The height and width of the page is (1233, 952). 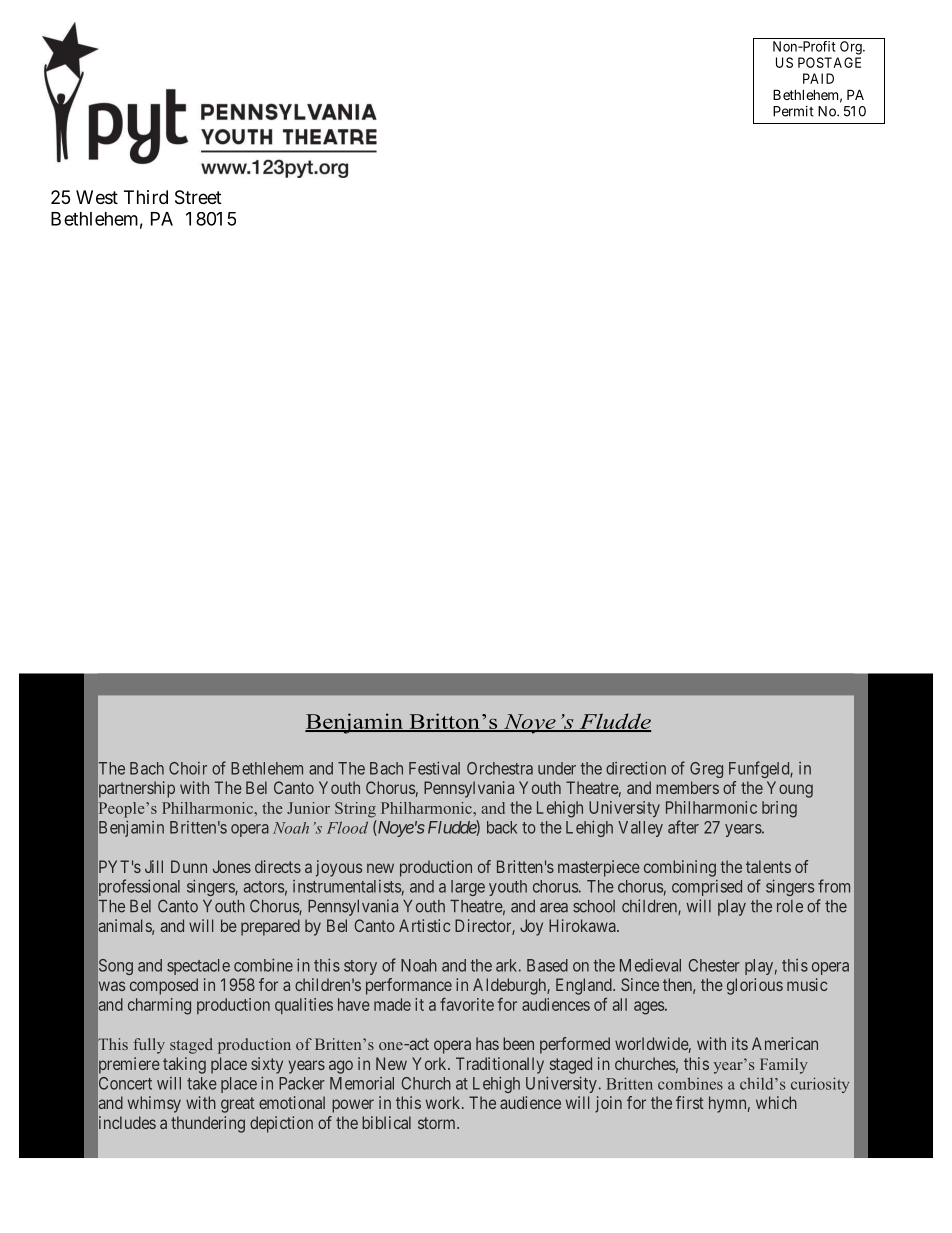 What do you see at coordinates (202, 1083) in the page?
I see `take` at bounding box center [202, 1083].
